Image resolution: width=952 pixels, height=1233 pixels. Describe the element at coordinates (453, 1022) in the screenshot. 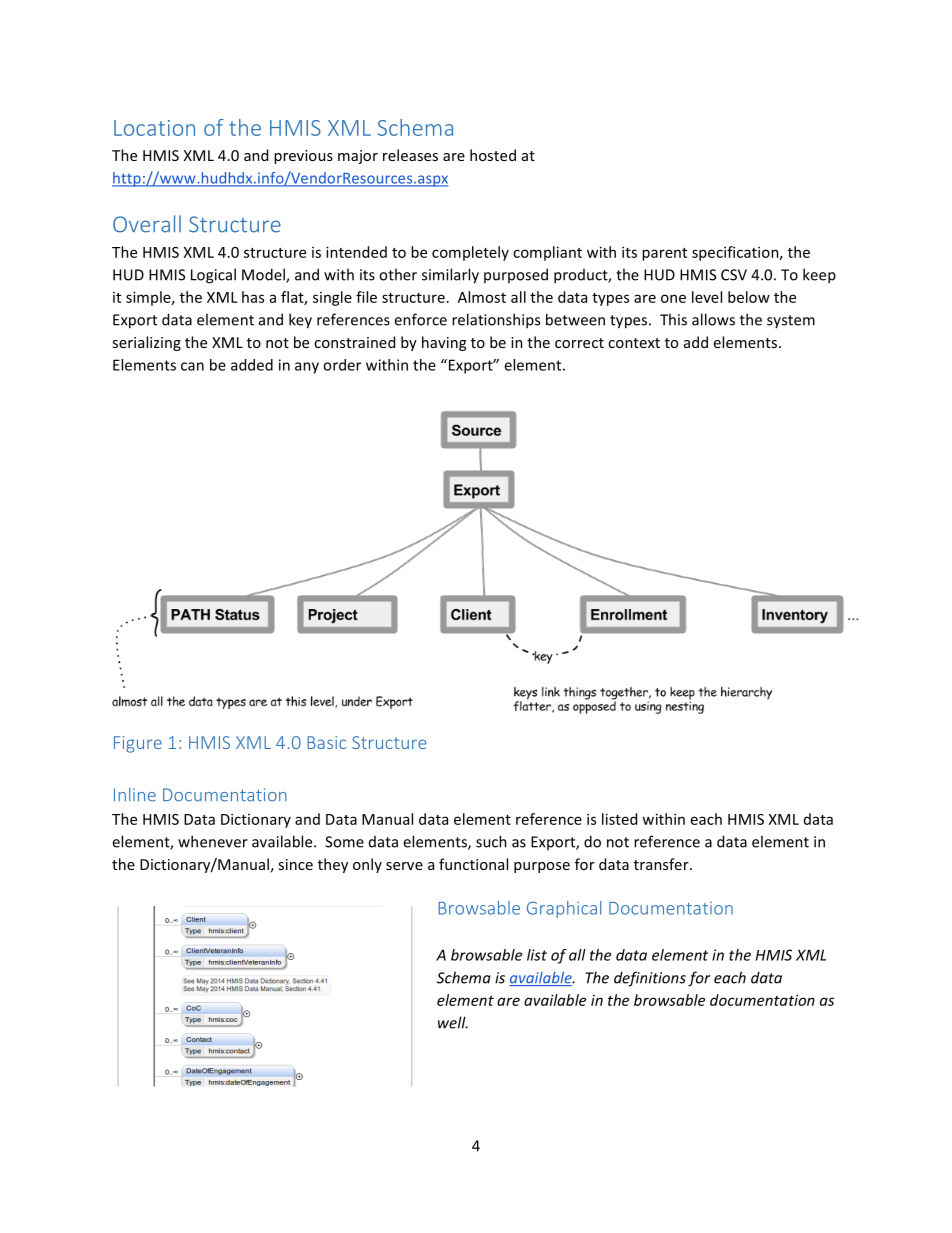

I see `well` at that location.
